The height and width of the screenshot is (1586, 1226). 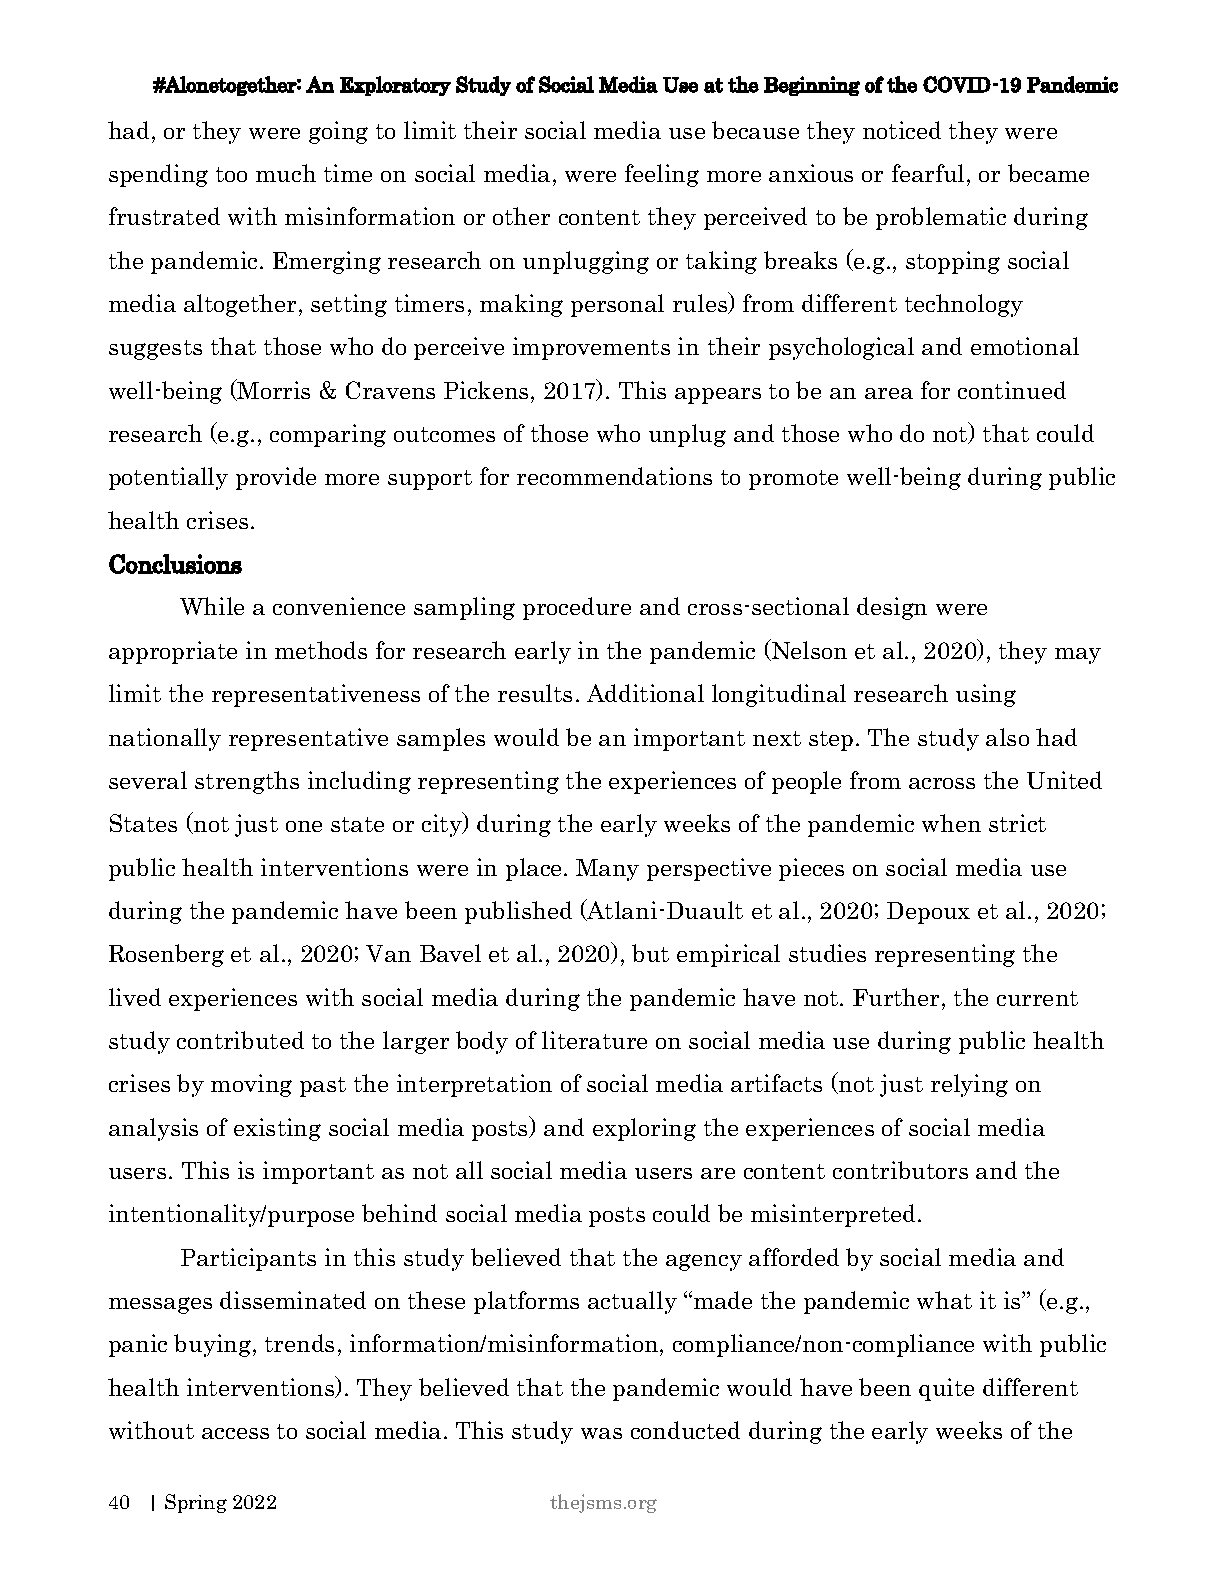 What do you see at coordinates (946, 1389) in the screenshot?
I see `quite` at bounding box center [946, 1389].
